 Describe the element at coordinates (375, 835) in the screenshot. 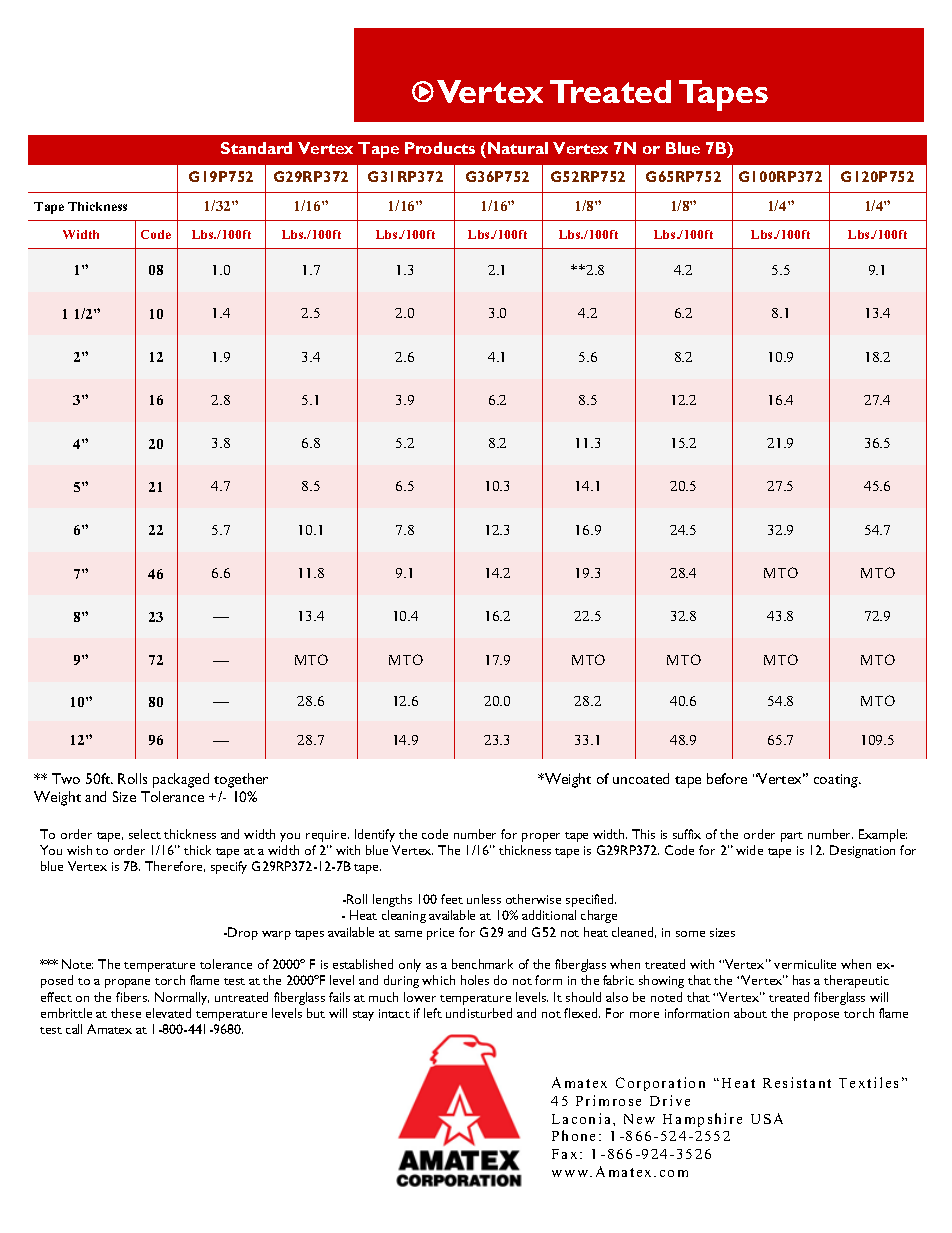

I see `Identify` at that location.
